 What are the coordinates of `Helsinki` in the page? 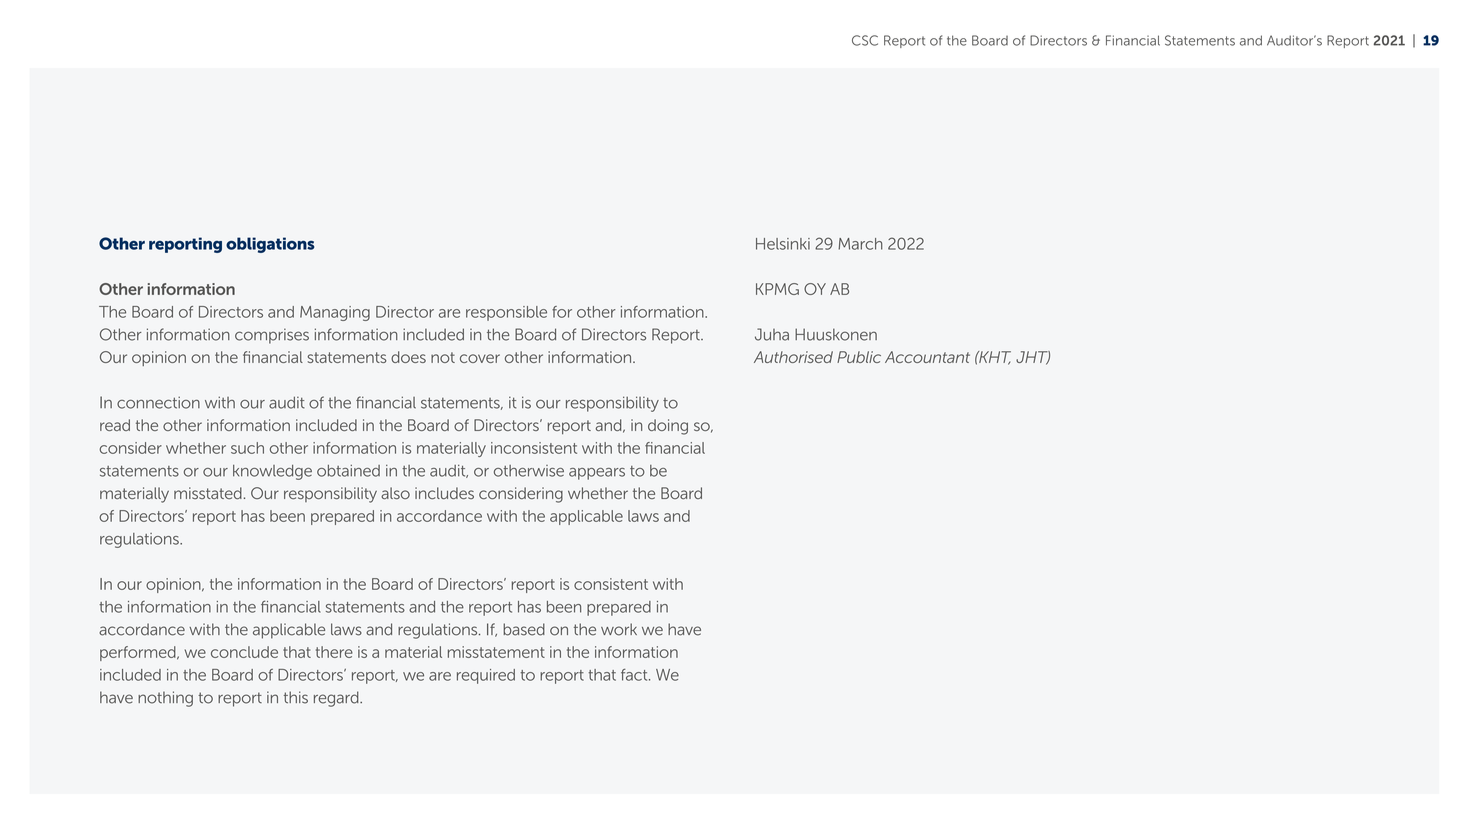 It's located at (783, 244).
